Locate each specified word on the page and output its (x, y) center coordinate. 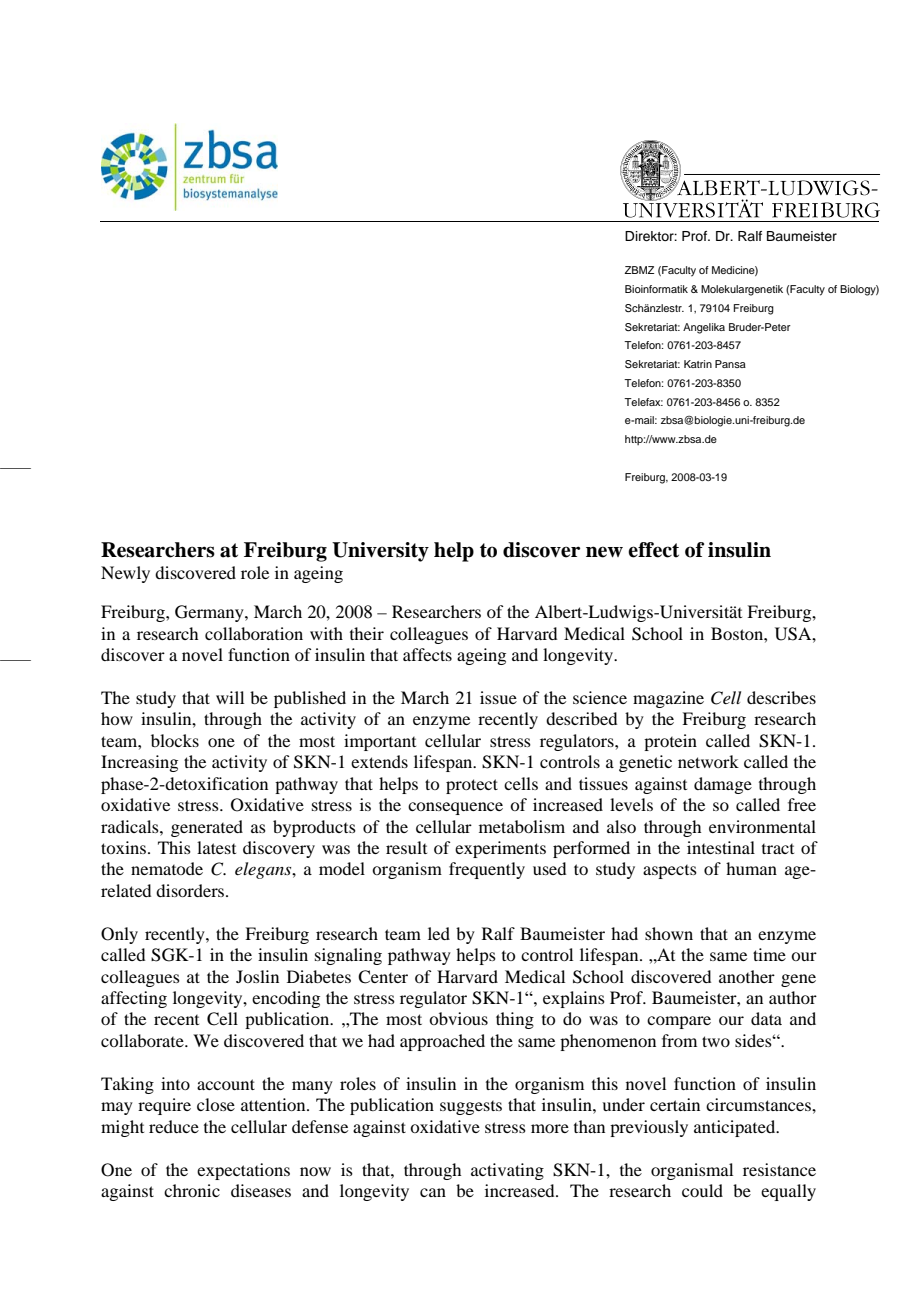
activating (507, 1171)
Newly (125, 574)
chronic (192, 1190)
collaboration (254, 633)
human (751, 868)
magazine (668, 699)
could (702, 1190)
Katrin (698, 364)
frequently (487, 870)
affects (427, 654)
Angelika (704, 328)
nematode (167, 868)
